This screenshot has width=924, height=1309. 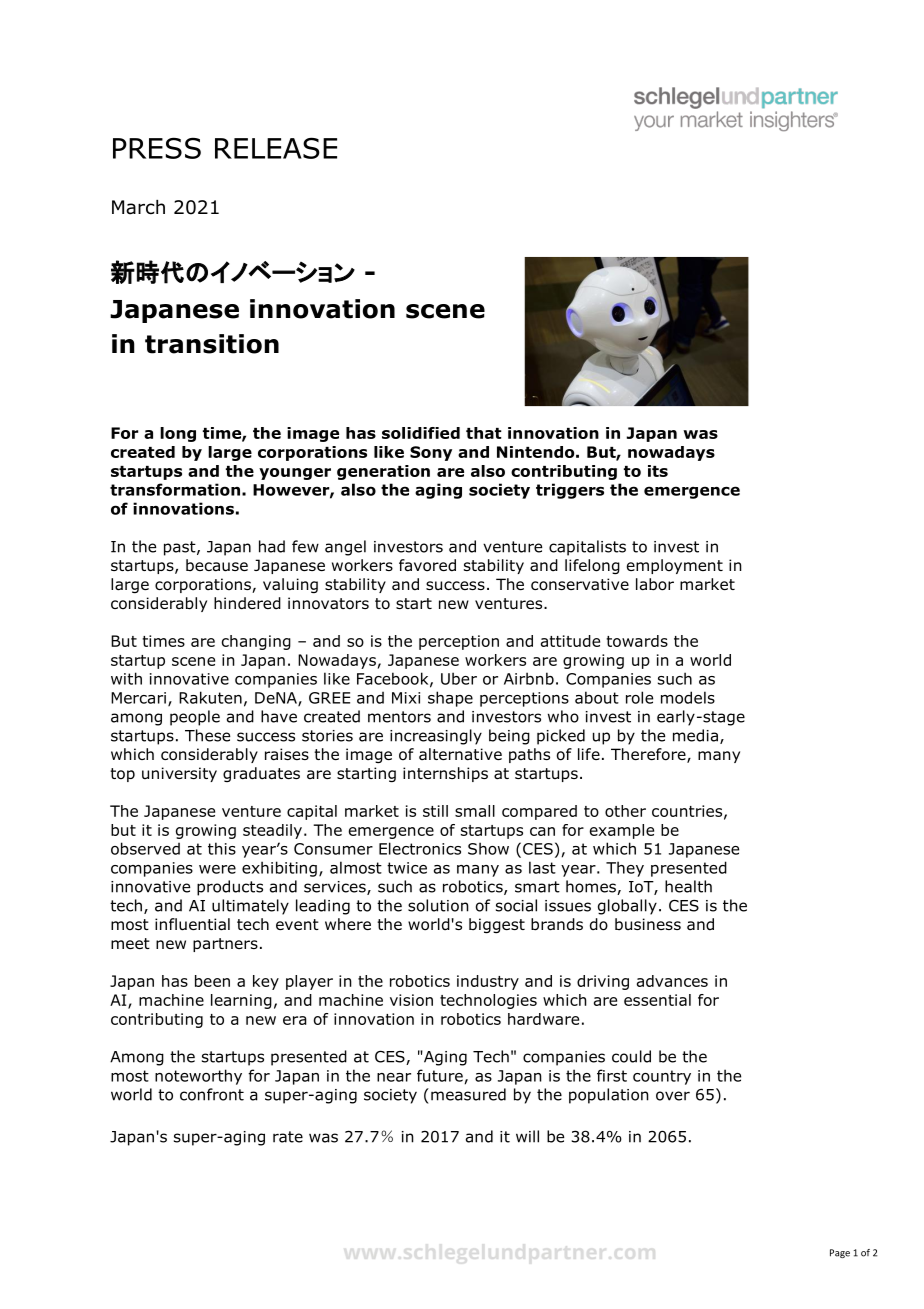 What do you see at coordinates (488, 848) in the screenshot?
I see `Show` at bounding box center [488, 848].
